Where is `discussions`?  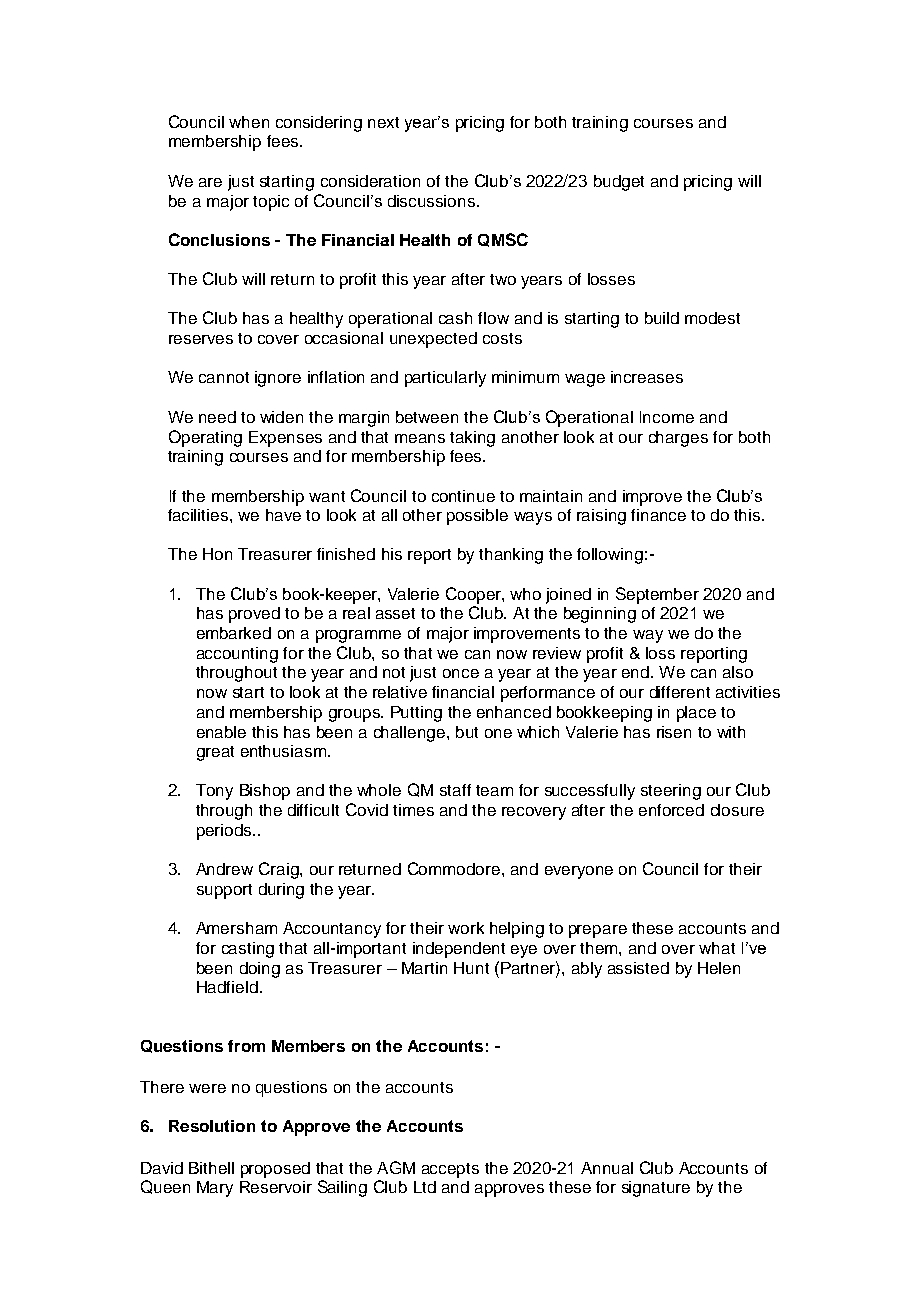 discussions is located at coordinates (431, 201).
